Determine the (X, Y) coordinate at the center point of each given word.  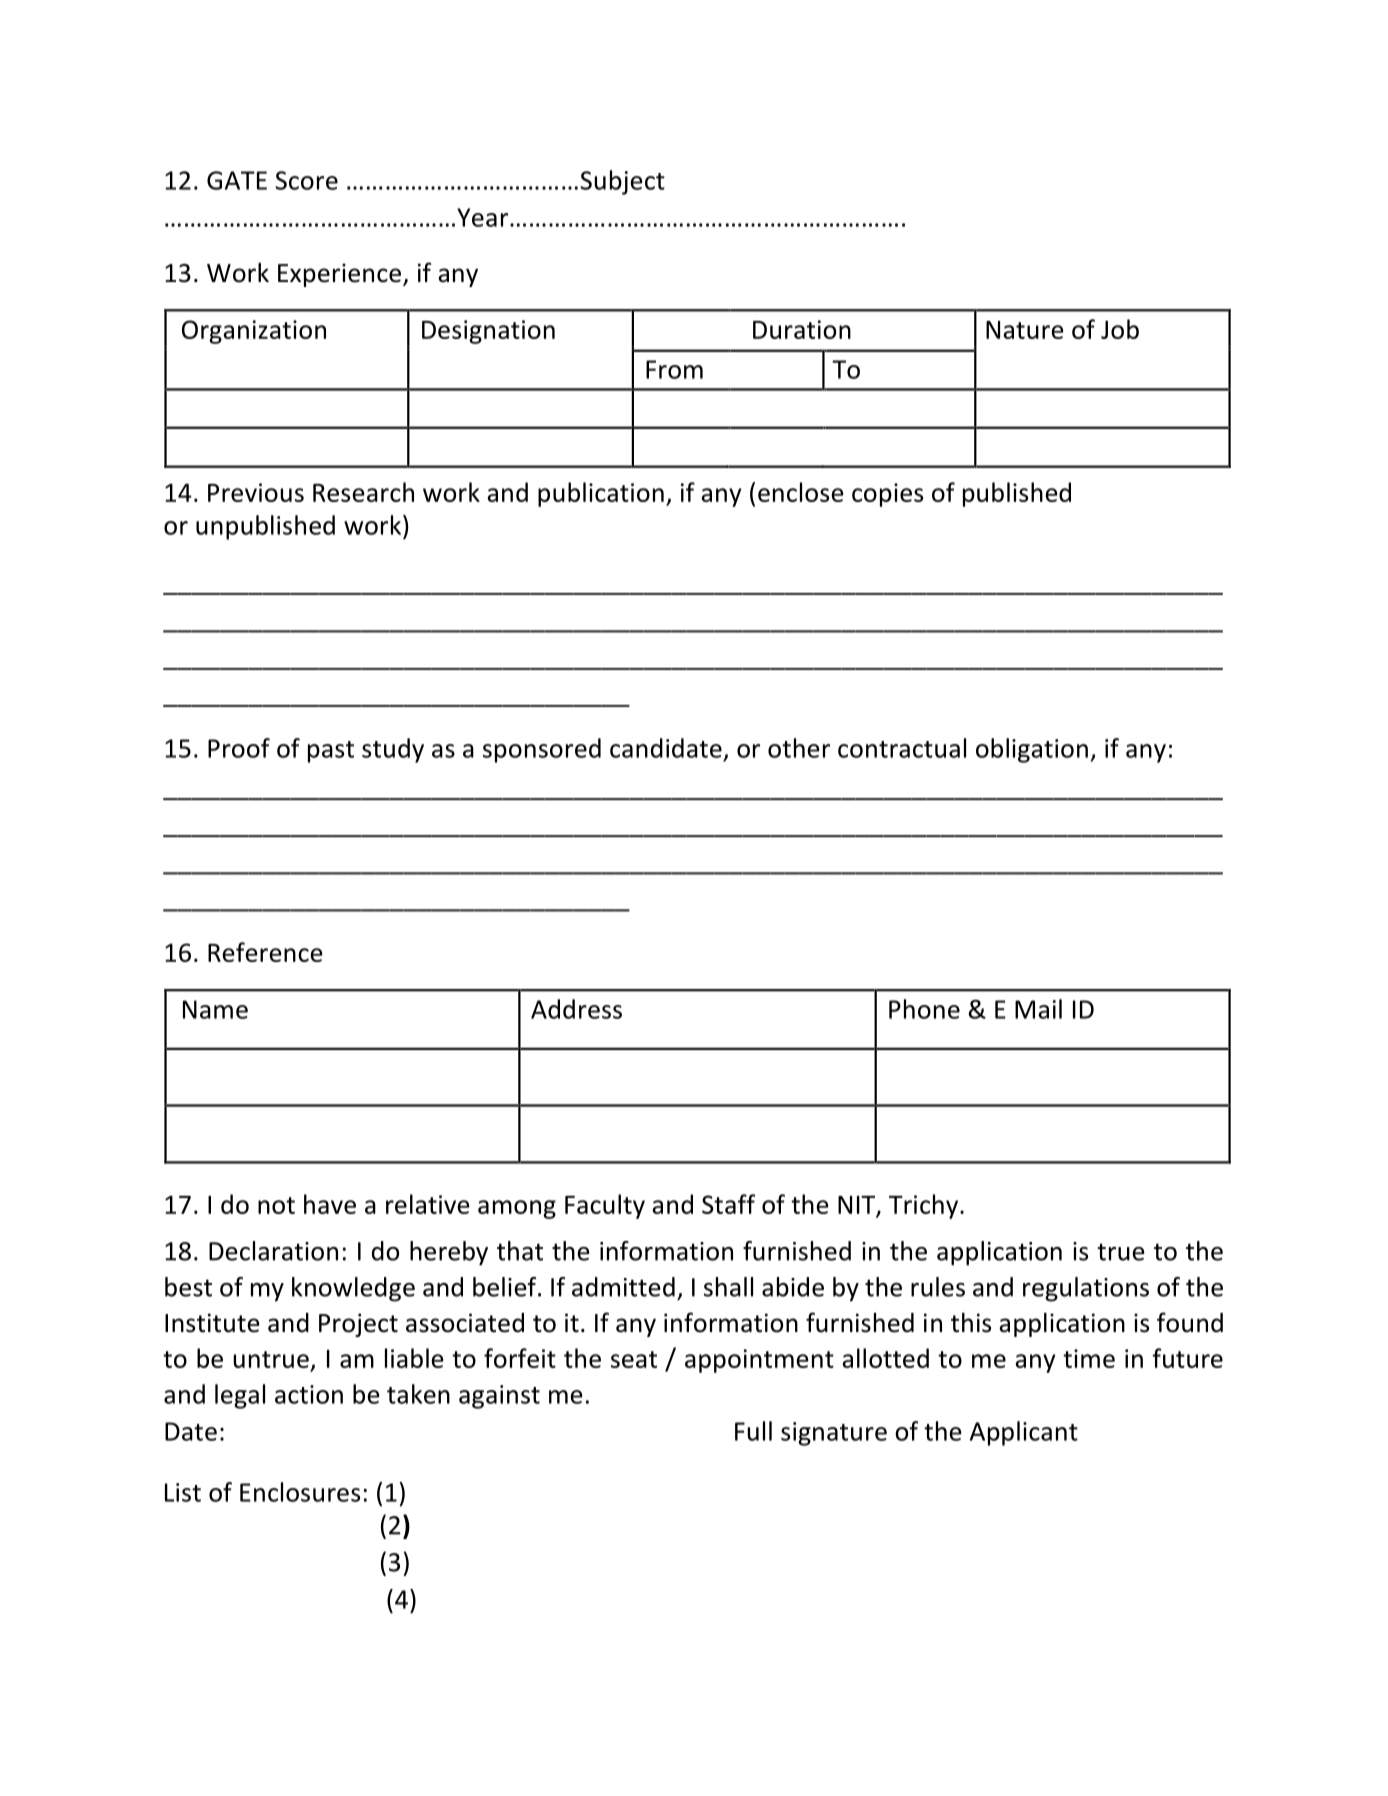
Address (576, 1009)
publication (601, 494)
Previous (256, 492)
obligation (1032, 750)
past (331, 752)
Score (306, 180)
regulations (1086, 1289)
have (330, 1204)
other (799, 748)
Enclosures (300, 1492)
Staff (728, 1204)
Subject (622, 182)
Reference (265, 952)
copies (887, 495)
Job (1120, 329)
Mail (1038, 1009)
